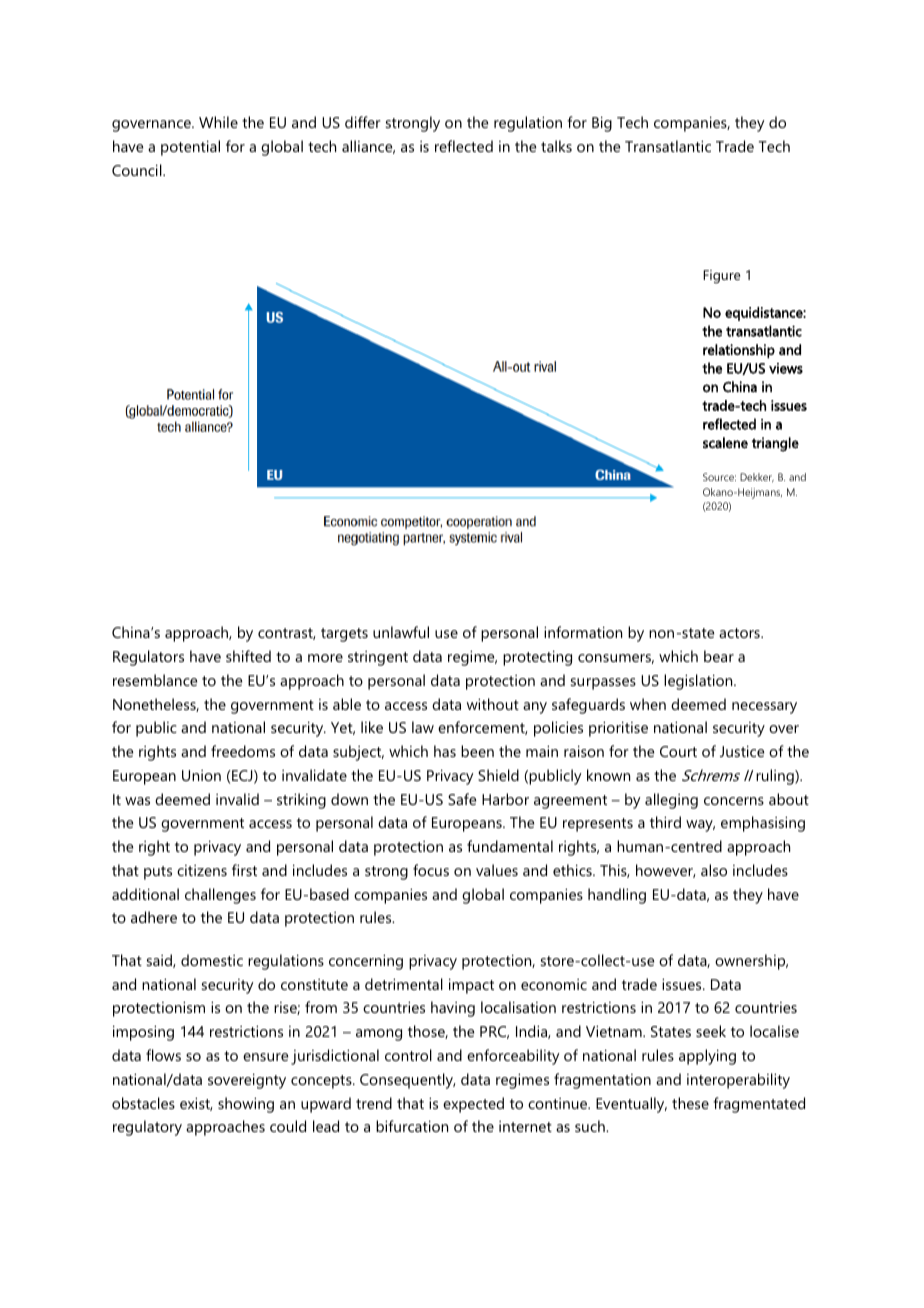 The image size is (924, 1308). What do you see at coordinates (248, 656) in the page?
I see `shifted` at bounding box center [248, 656].
